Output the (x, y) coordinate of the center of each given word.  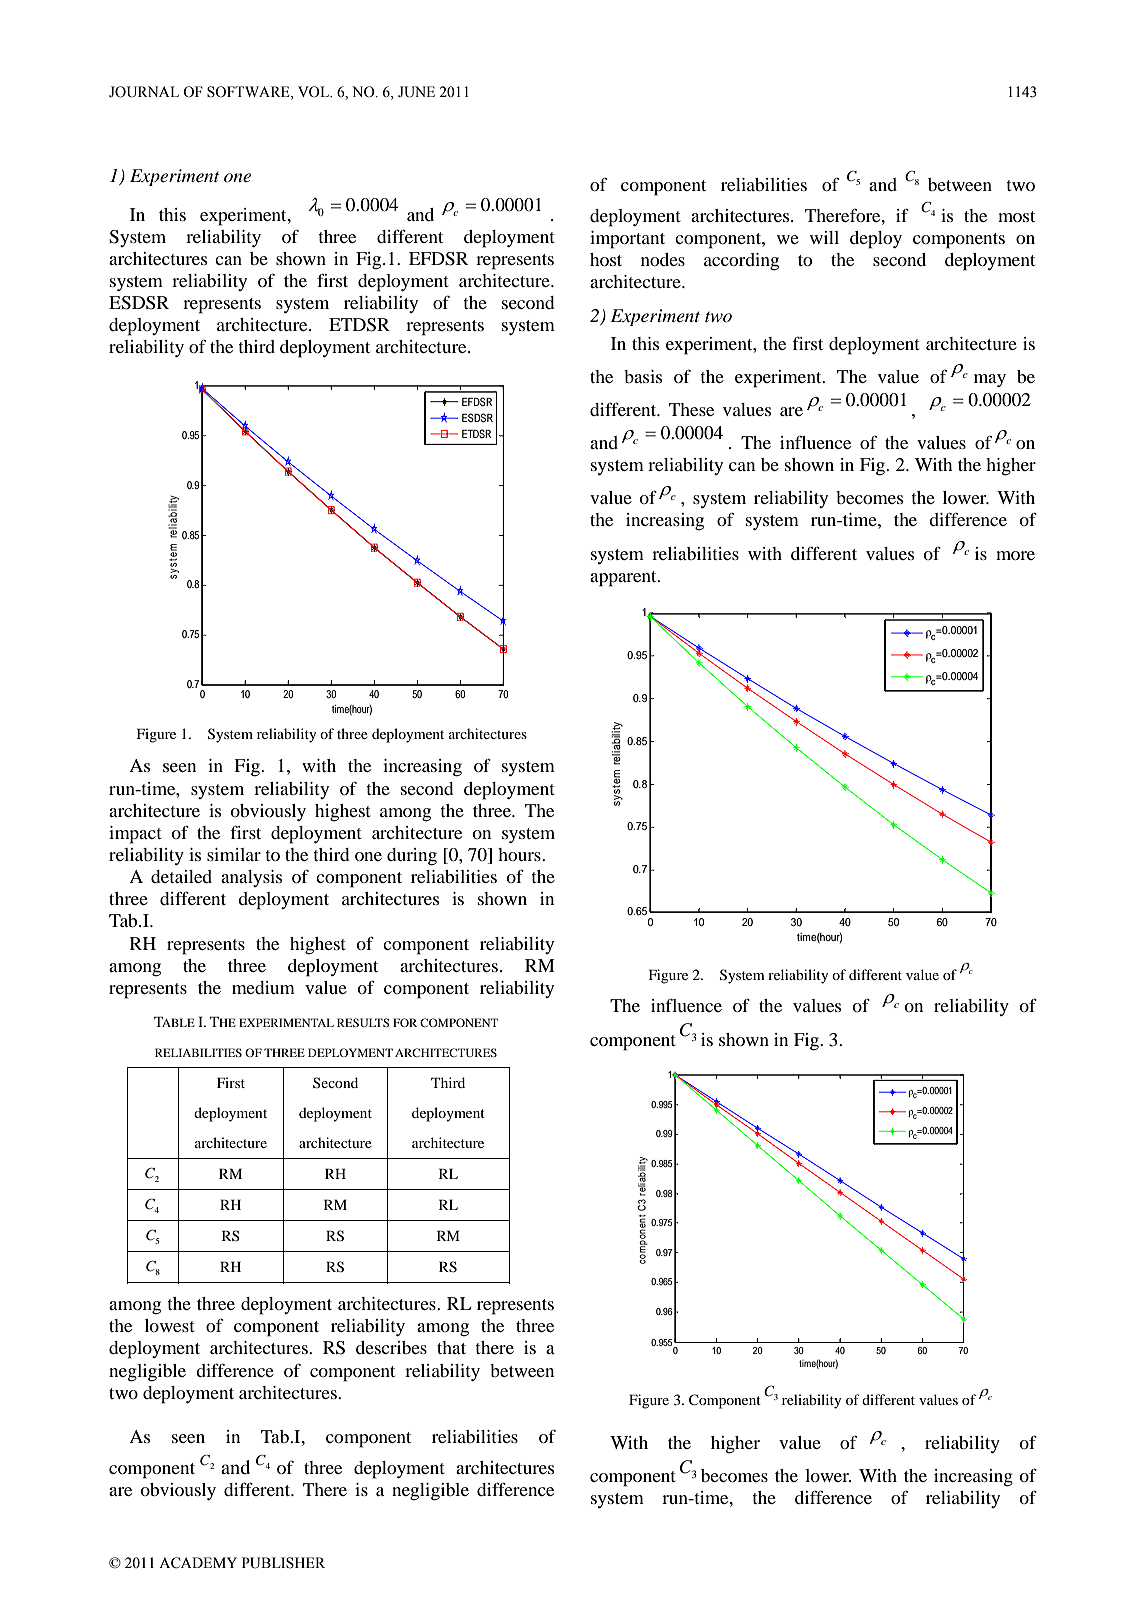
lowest (170, 1325)
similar (234, 854)
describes (391, 1347)
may (990, 380)
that (451, 1347)
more (1015, 555)
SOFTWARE (249, 93)
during (412, 857)
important (627, 240)
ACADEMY (198, 1563)
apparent (624, 579)
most (1016, 216)
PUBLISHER (283, 1563)
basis (643, 376)
